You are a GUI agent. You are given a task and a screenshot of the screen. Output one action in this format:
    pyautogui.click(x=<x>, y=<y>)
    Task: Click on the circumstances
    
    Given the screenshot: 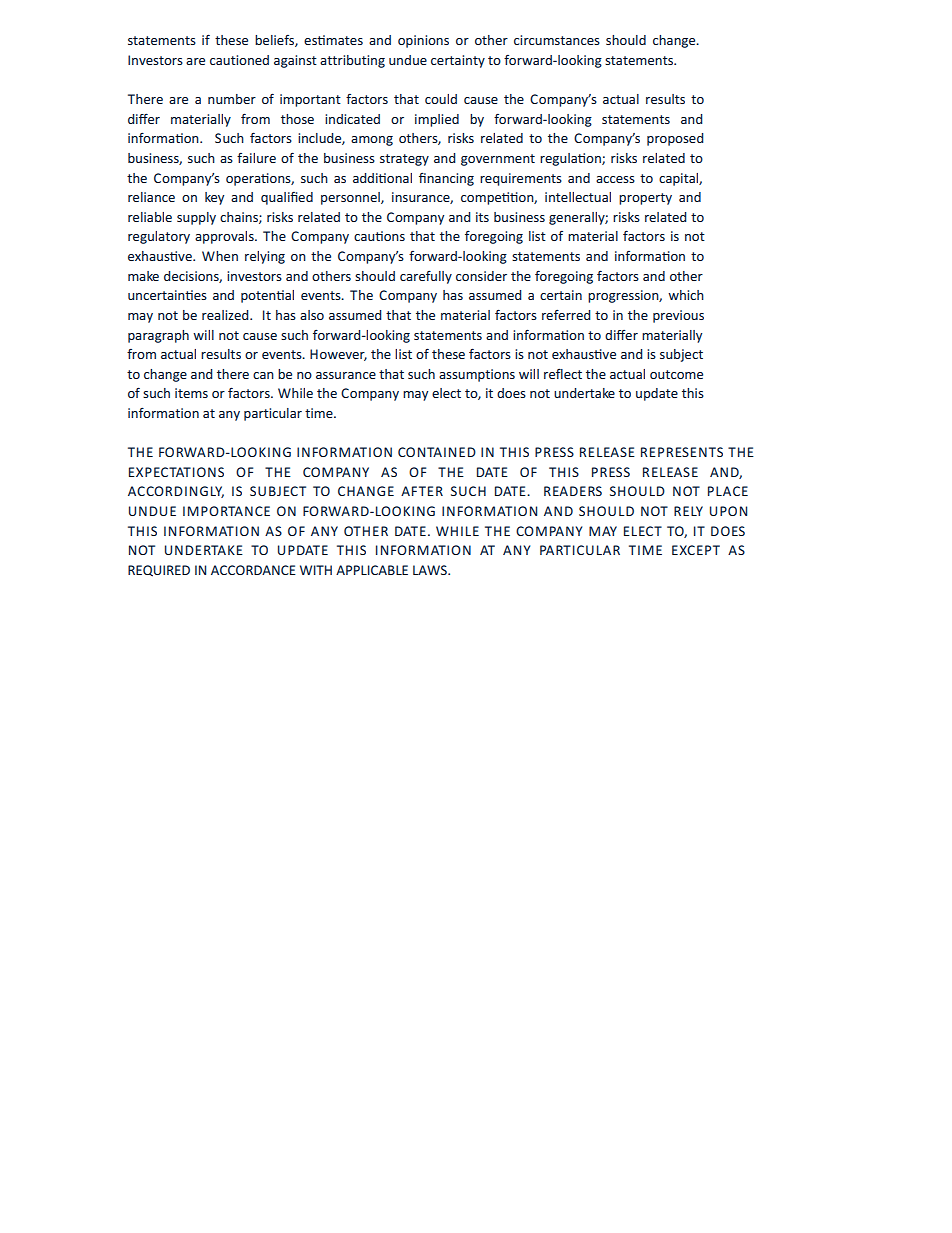 What is the action you would take?
    pyautogui.click(x=557, y=40)
